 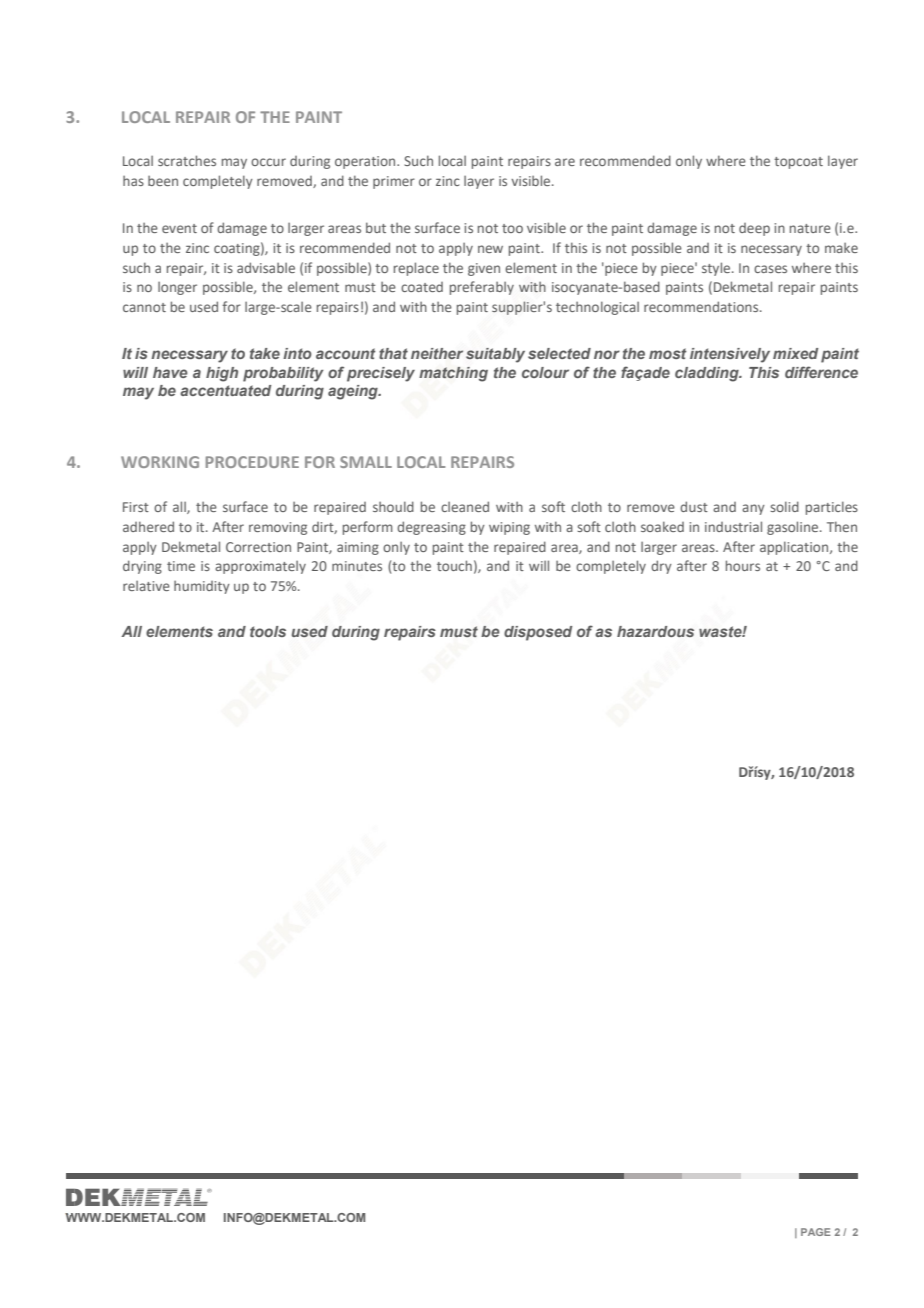 What do you see at coordinates (187, 160) in the document?
I see `scratches` at bounding box center [187, 160].
